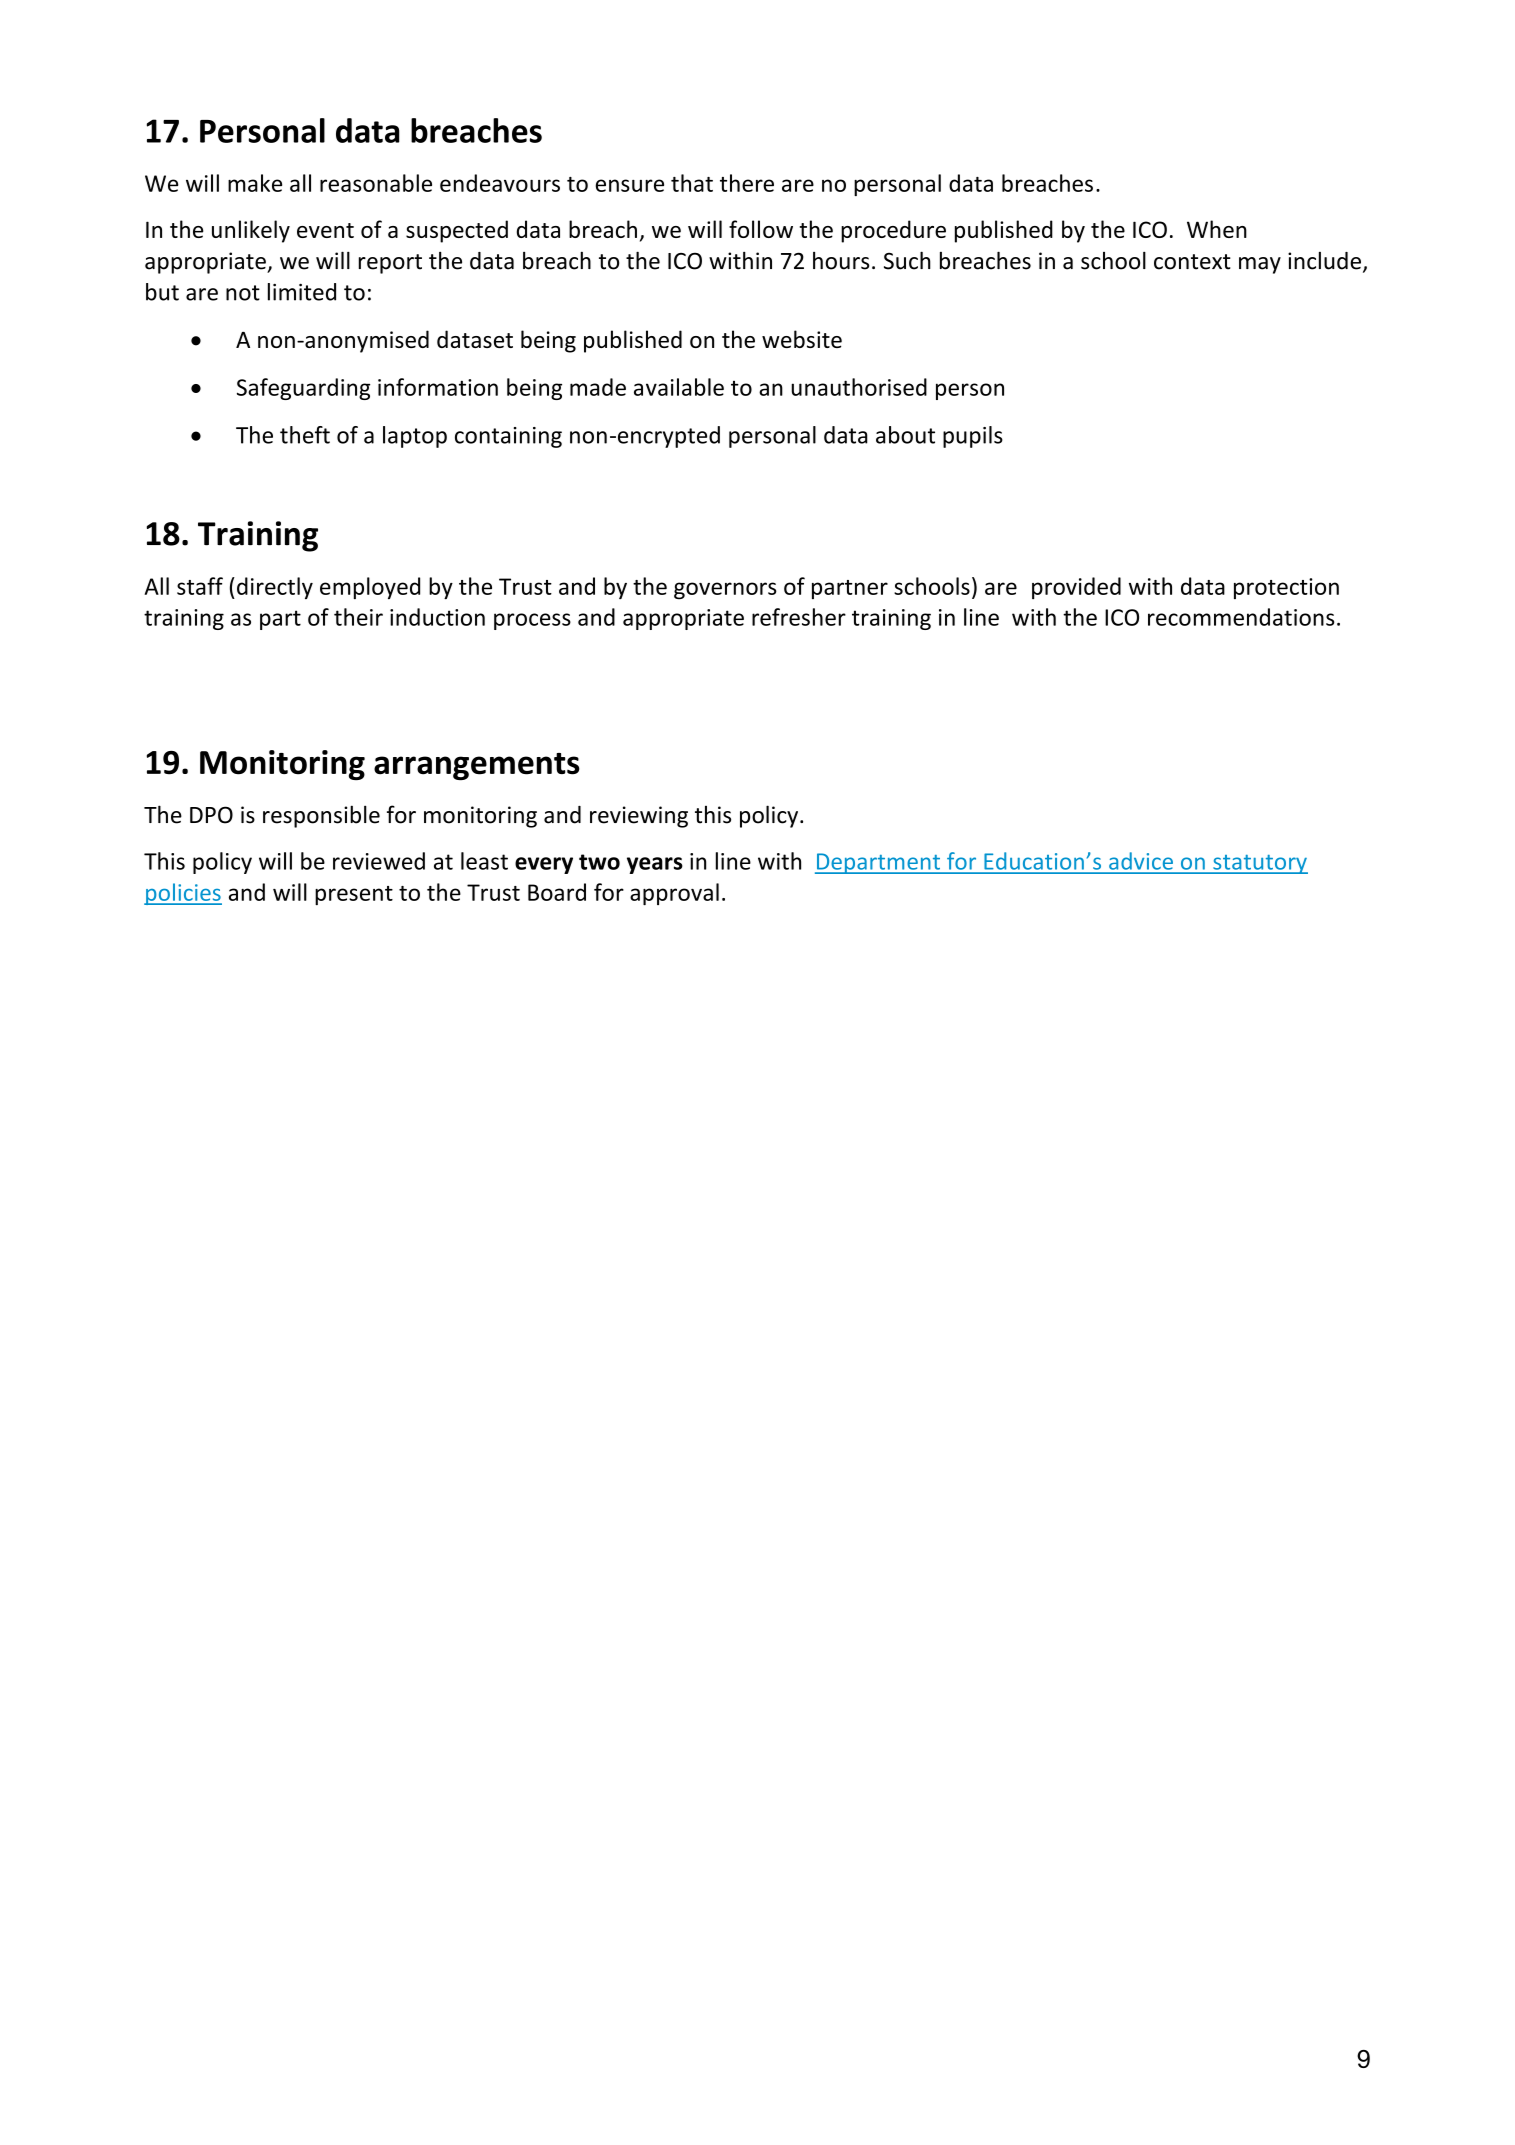 Image resolution: width=1515 pixels, height=2145 pixels. Describe the element at coordinates (747, 183) in the document. I see `there` at that location.
